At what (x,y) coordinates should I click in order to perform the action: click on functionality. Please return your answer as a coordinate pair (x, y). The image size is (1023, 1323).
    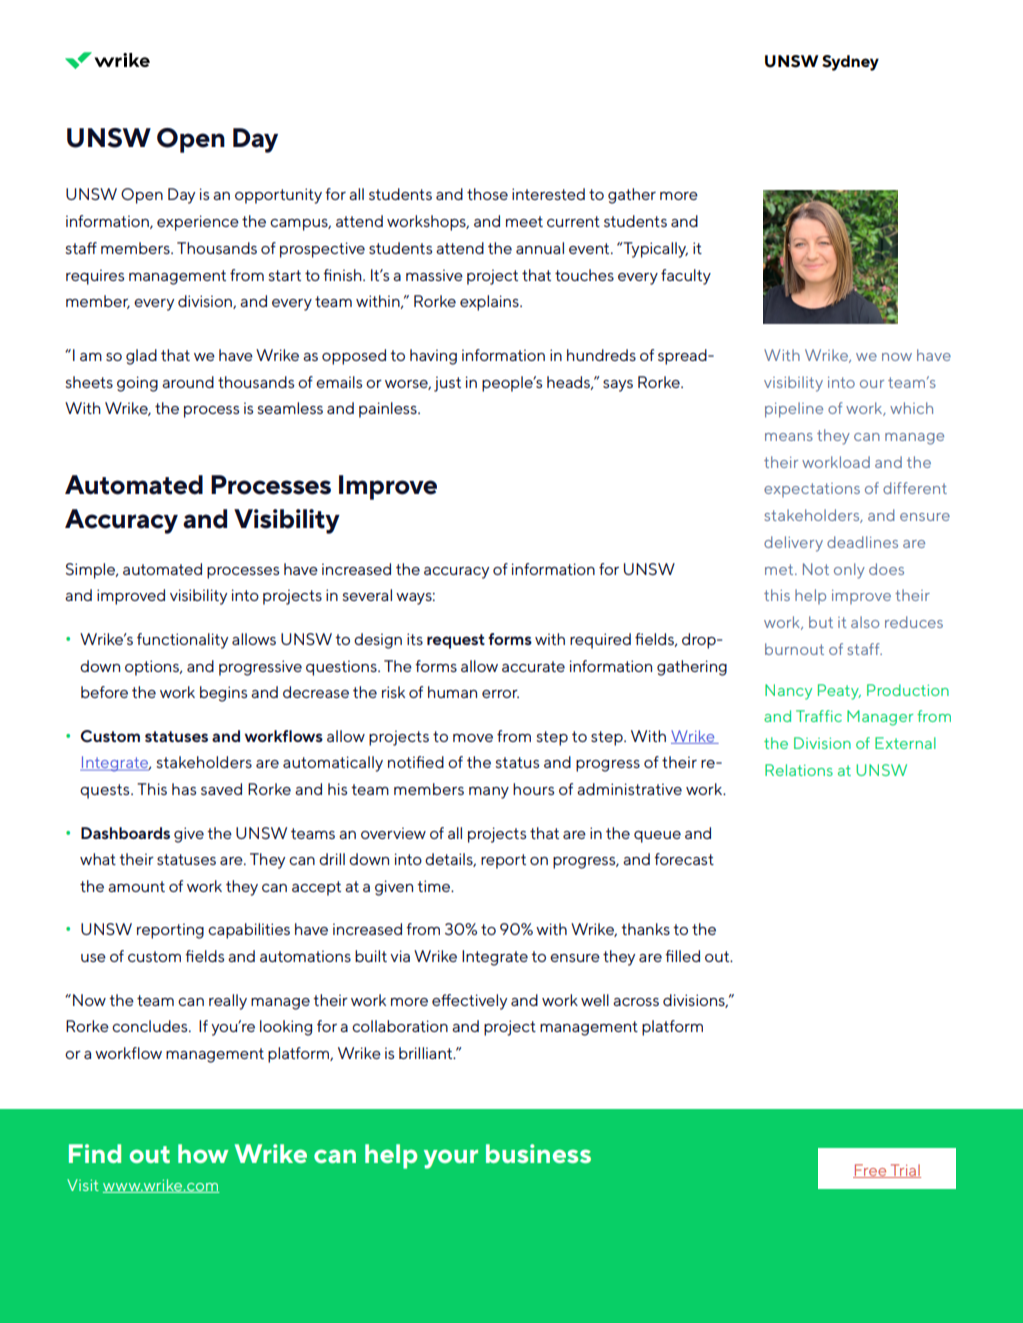
    Looking at the image, I should click on (182, 641).
